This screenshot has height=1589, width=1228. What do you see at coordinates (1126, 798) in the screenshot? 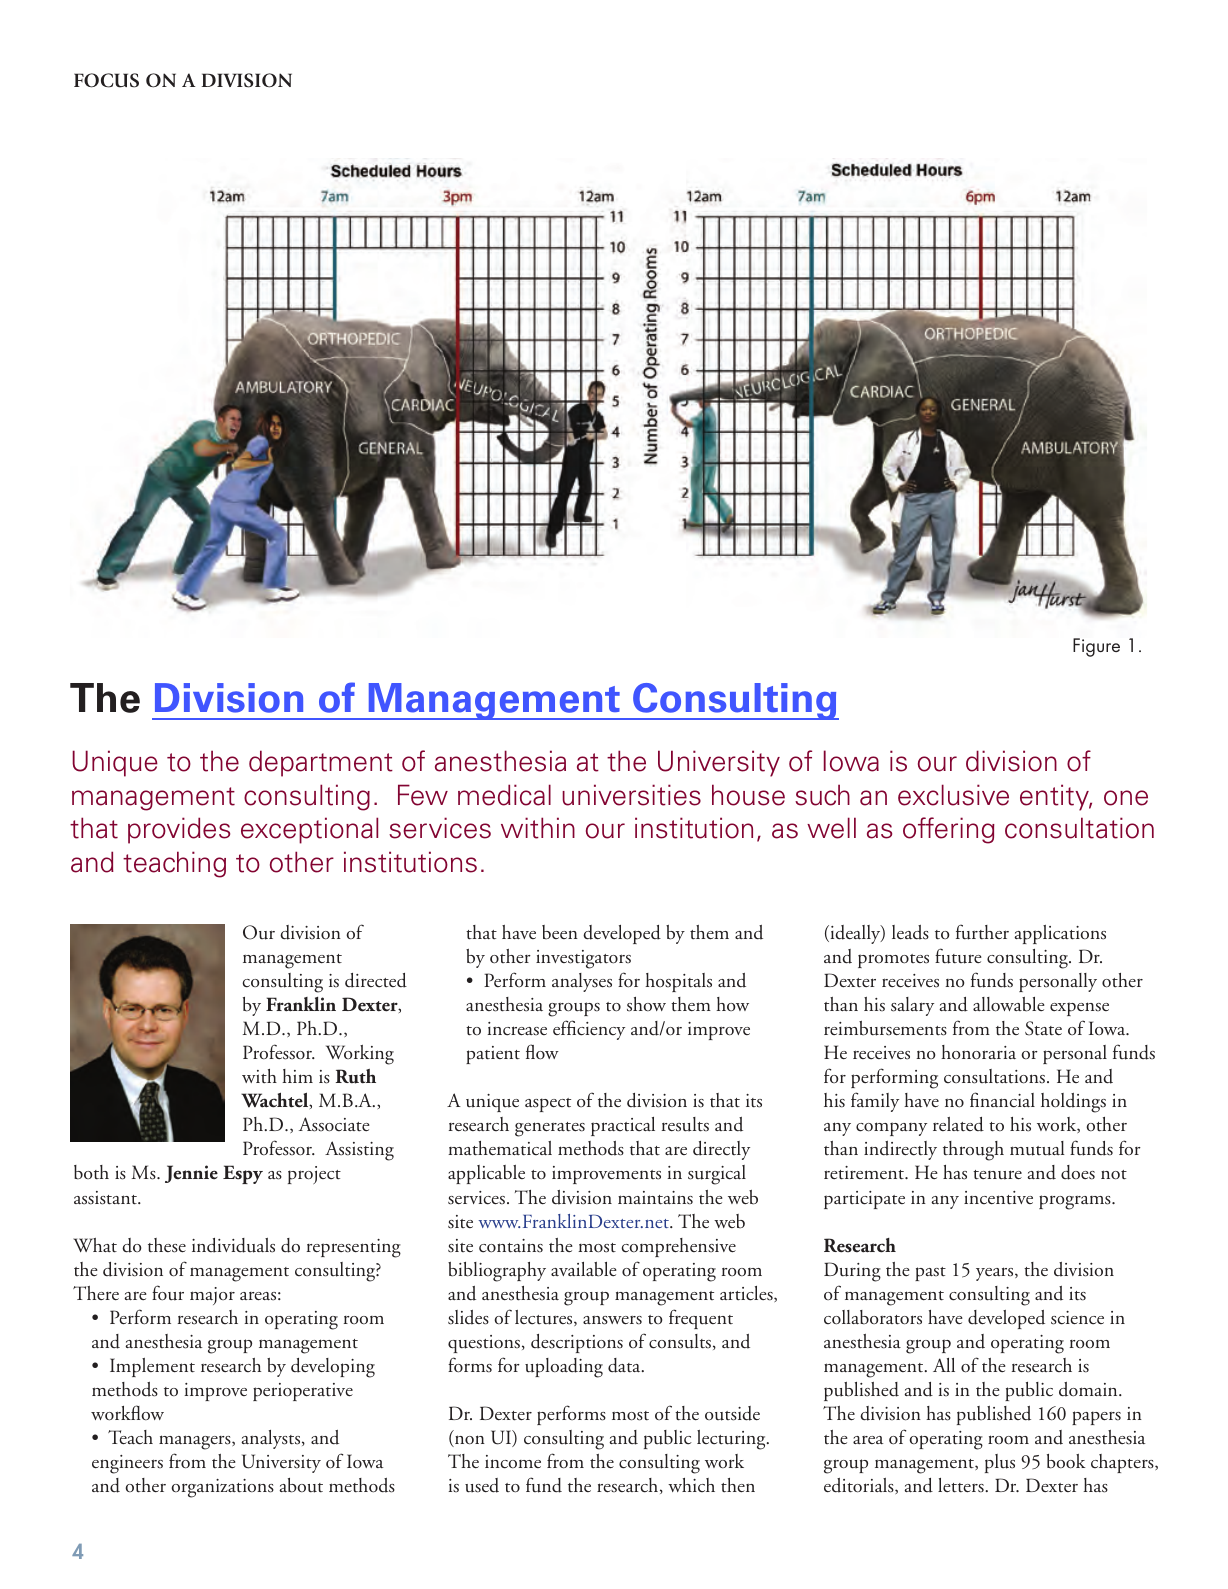
I see `one` at bounding box center [1126, 798].
